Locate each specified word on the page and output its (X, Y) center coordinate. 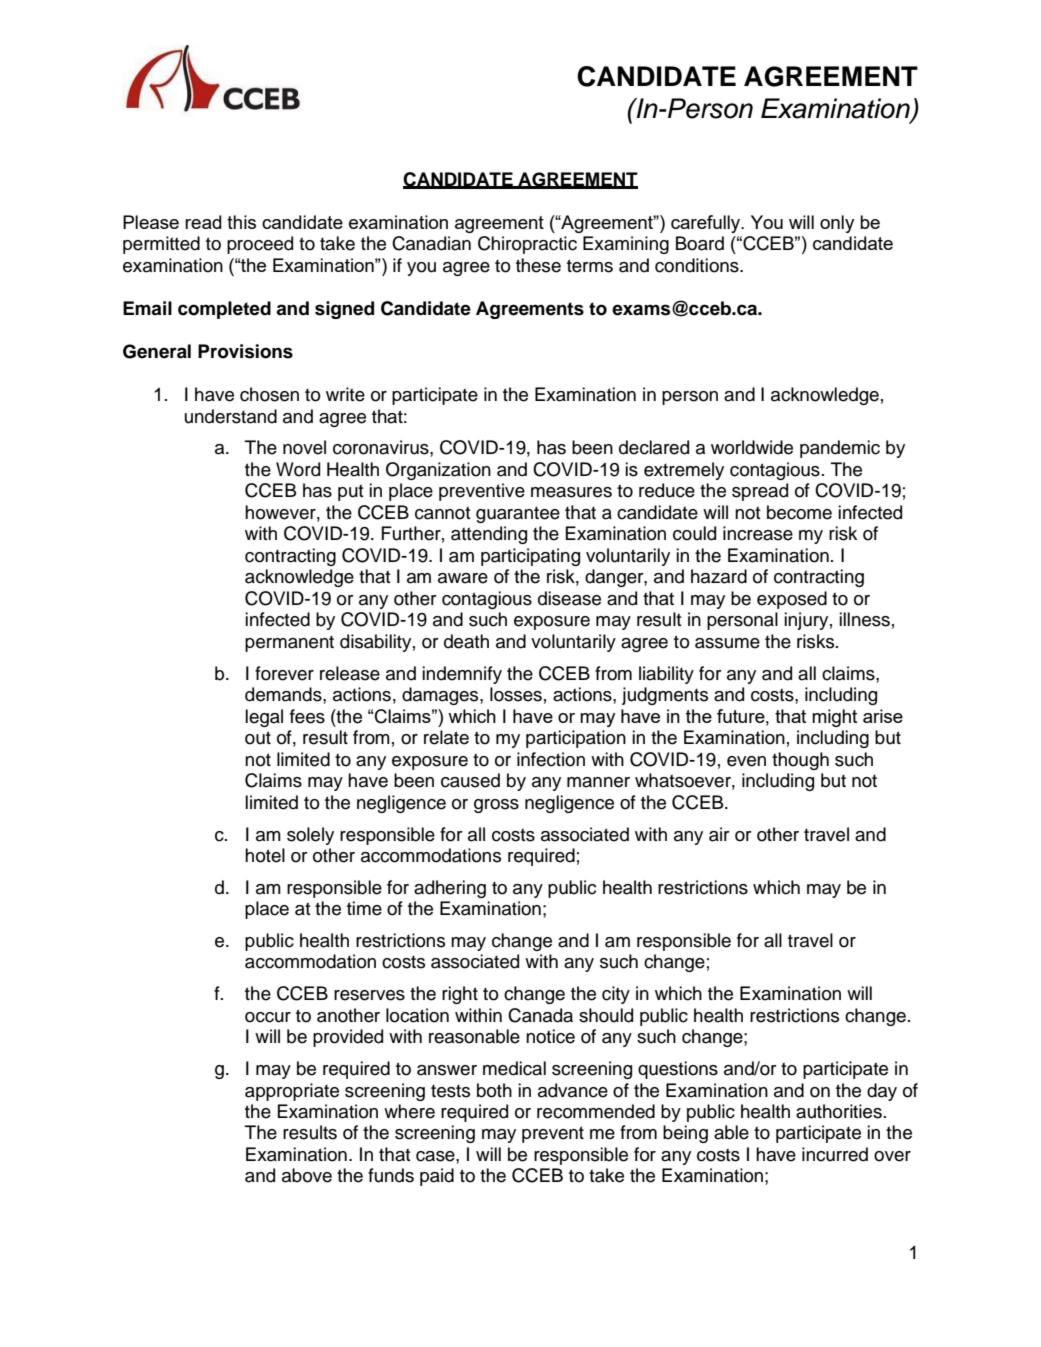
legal (264, 718)
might (834, 718)
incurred (835, 1154)
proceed (260, 245)
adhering (450, 889)
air (719, 834)
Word (298, 469)
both (494, 1090)
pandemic (840, 449)
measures (571, 492)
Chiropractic (527, 245)
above (307, 1175)
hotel (265, 855)
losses (516, 694)
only (837, 224)
